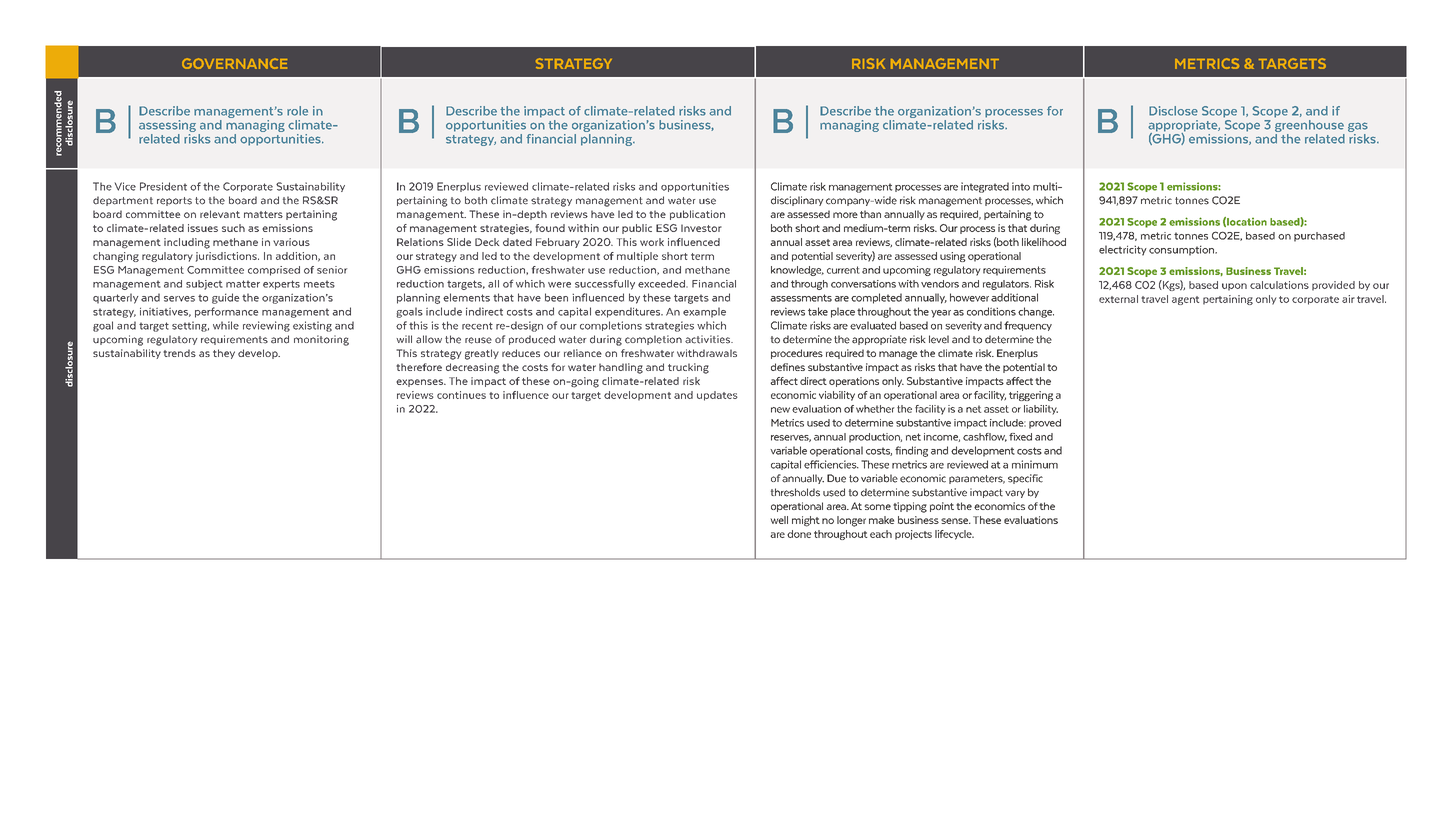 The height and width of the screenshot is (819, 1456). I want to click on GOVERNANCE, so click(234, 63).
